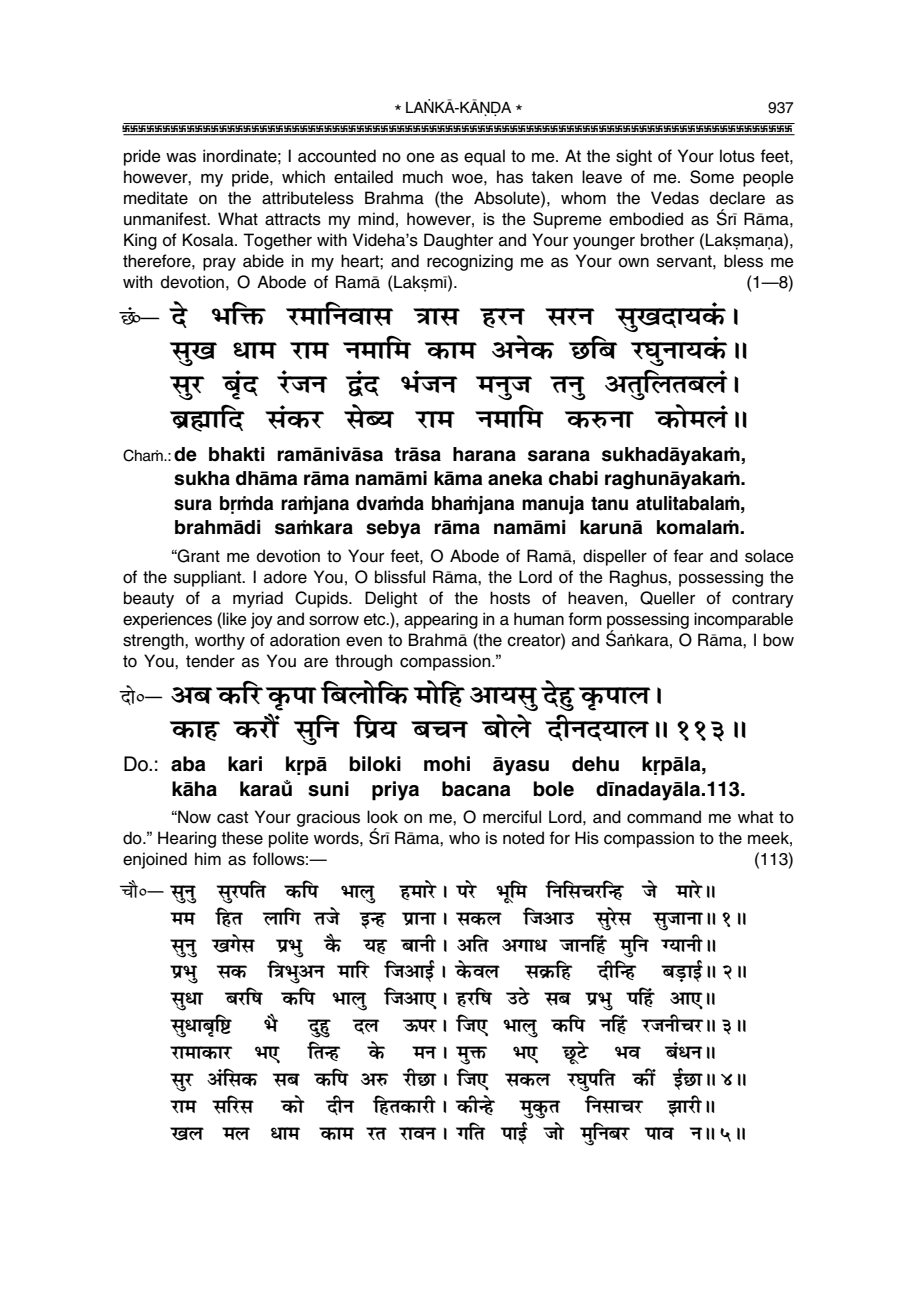 This screenshot has height=1307, width=924. I want to click on these, so click(242, 838).
